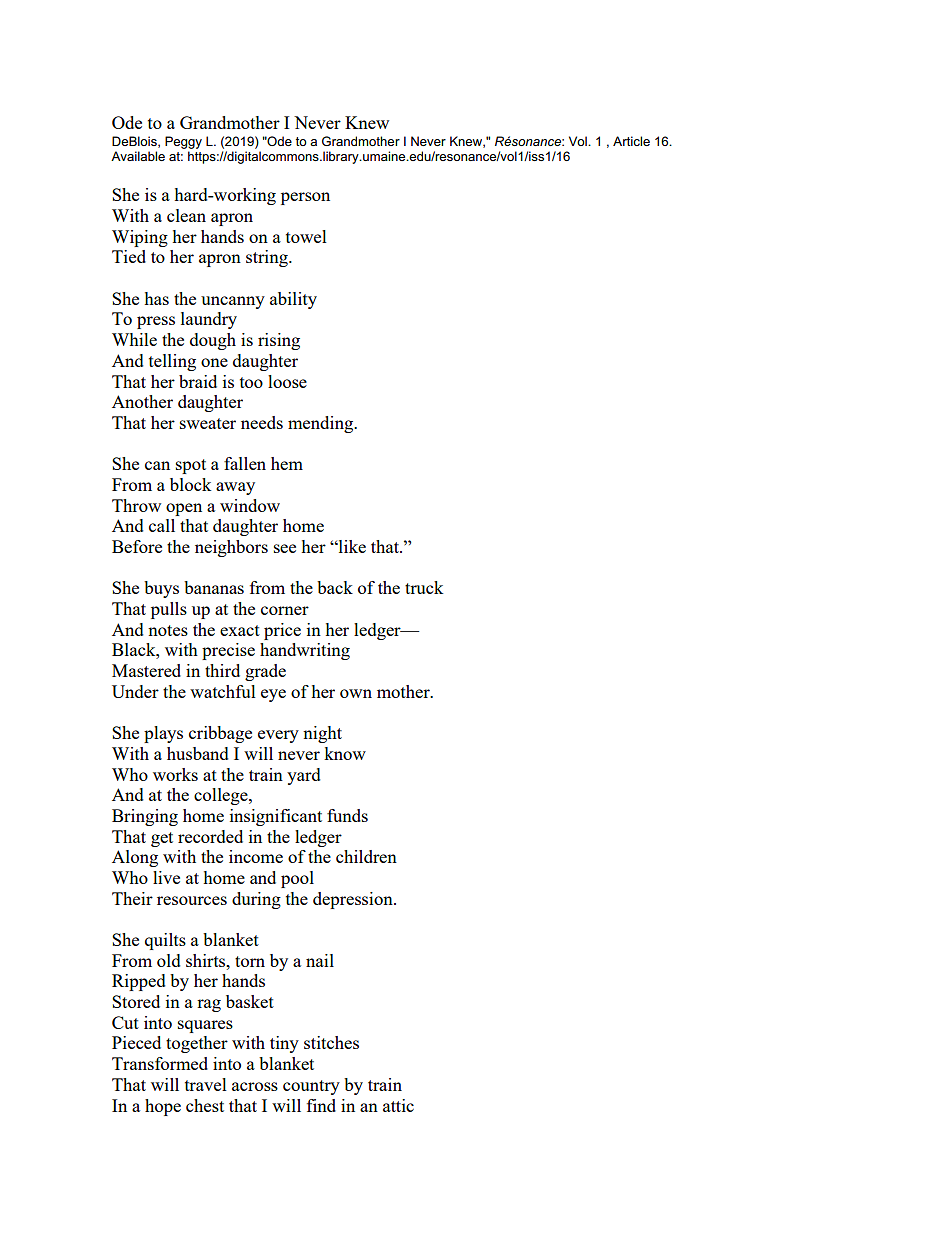 The height and width of the document is (1233, 952). I want to click on travel, so click(206, 1084).
